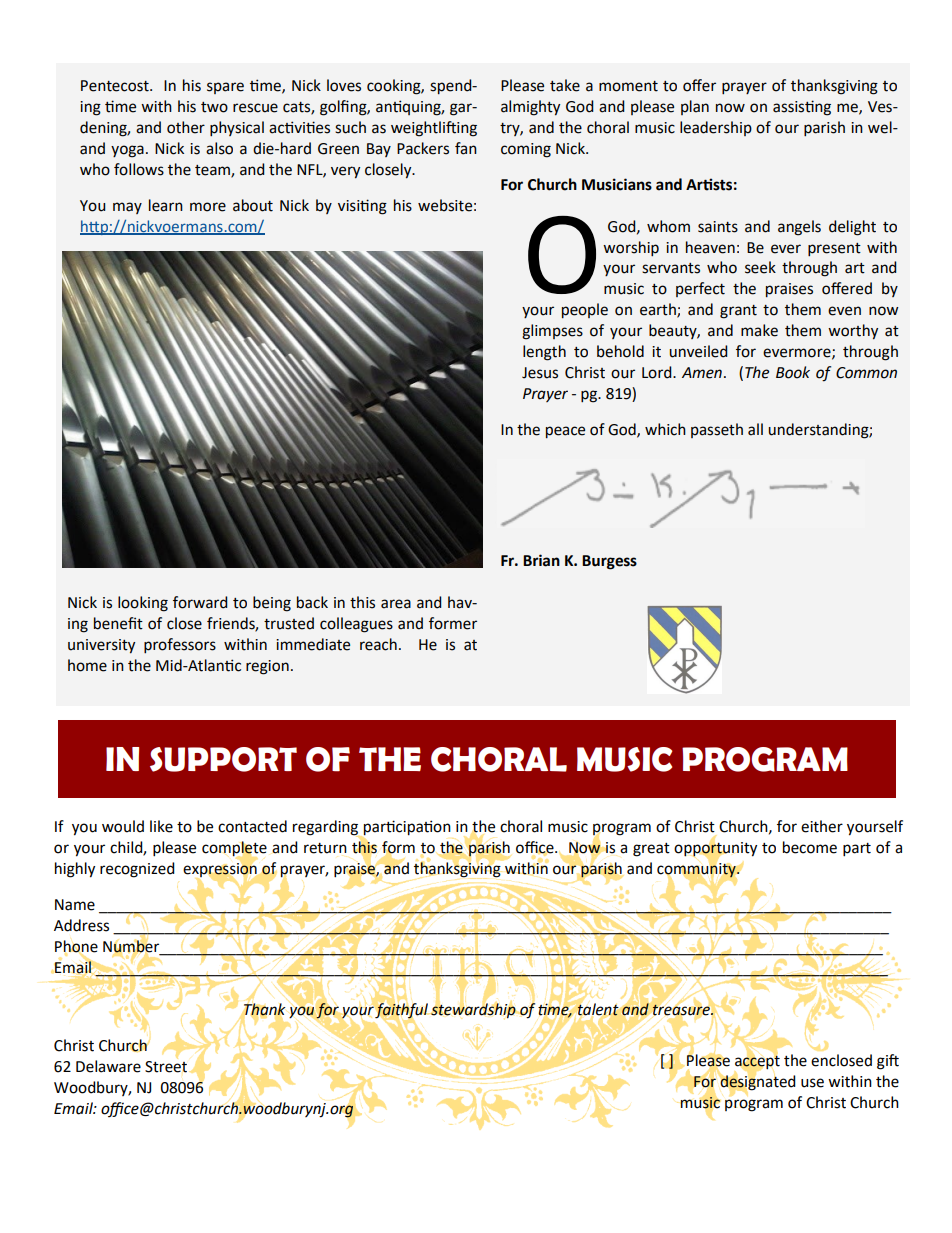 Image resolution: width=952 pixels, height=1233 pixels. I want to click on forward, so click(200, 602).
